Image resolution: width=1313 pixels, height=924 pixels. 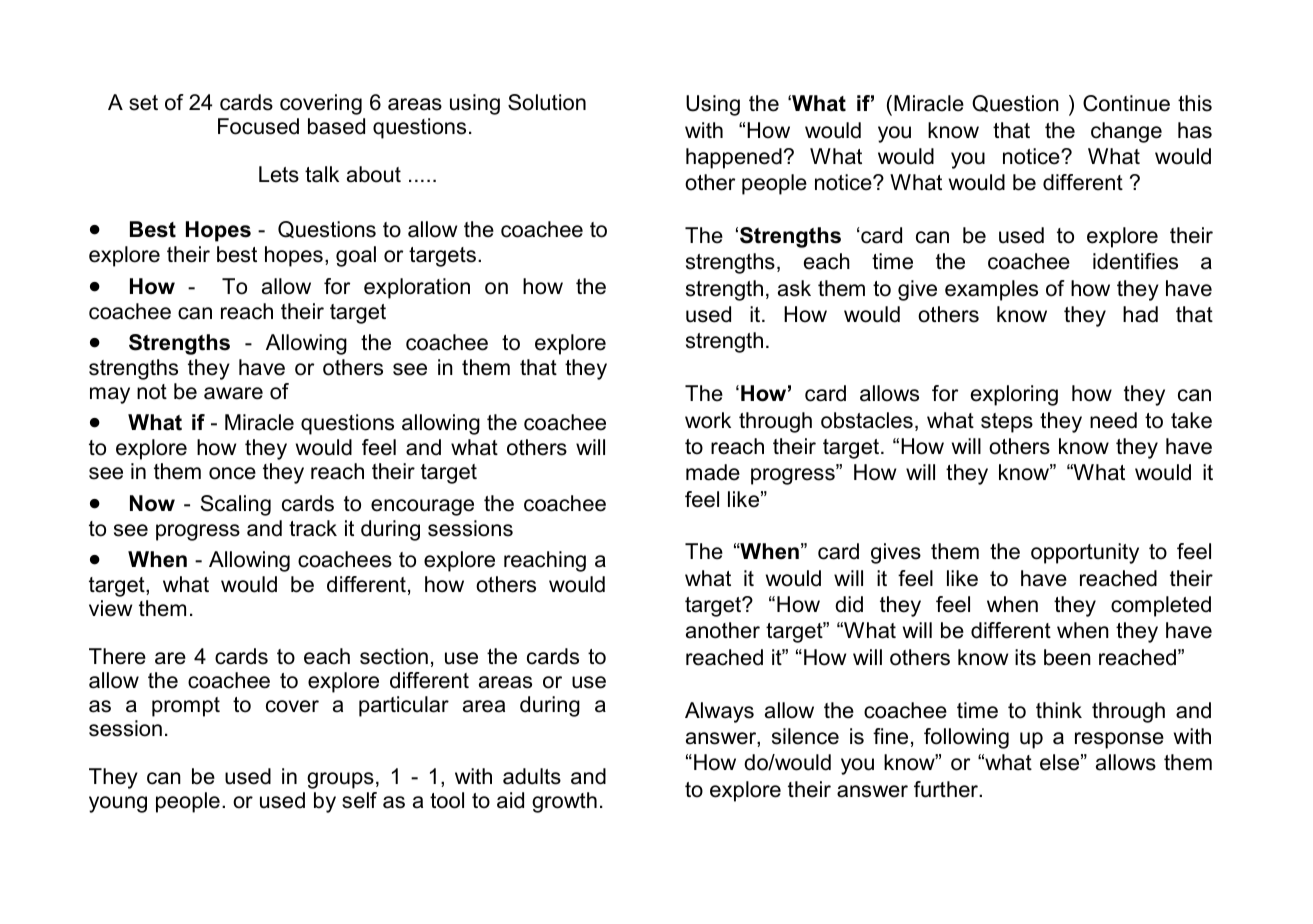 I want to click on growth, so click(x=564, y=802).
